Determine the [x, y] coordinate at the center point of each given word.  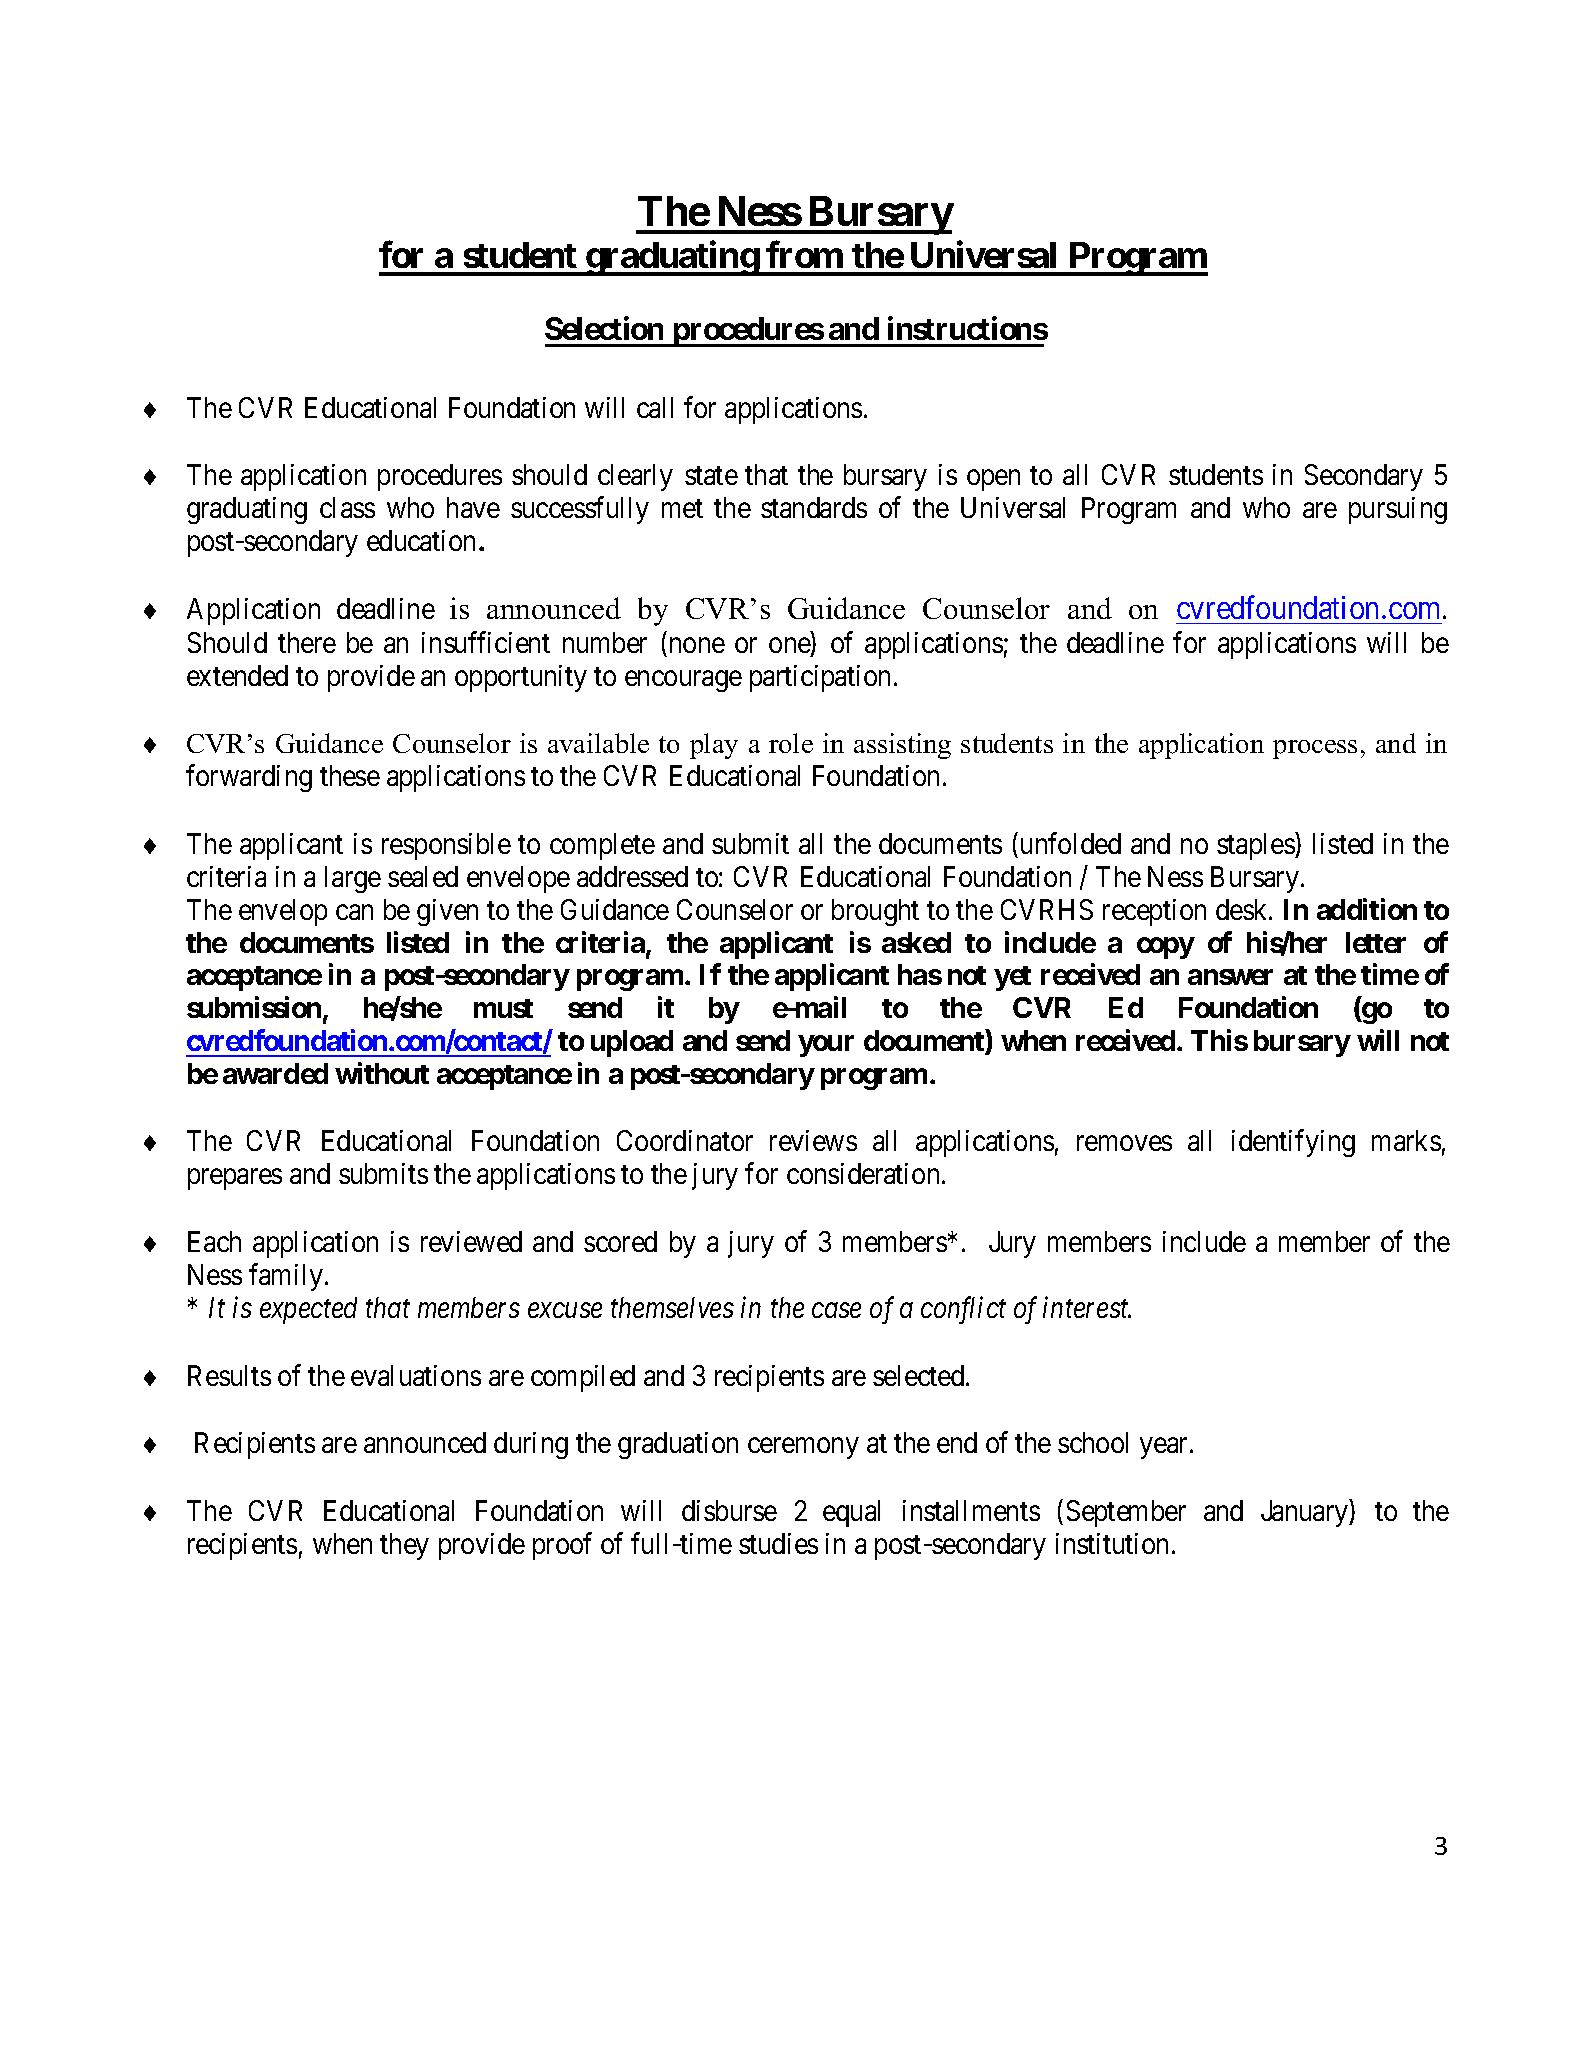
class [347, 507]
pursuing [1398, 510]
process [1315, 749]
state [711, 476]
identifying [1293, 1143]
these [350, 775]
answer [1230, 977]
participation [820, 678]
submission [255, 1008]
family [287, 1277]
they [404, 1546]
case [836, 1310]
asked [916, 942]
